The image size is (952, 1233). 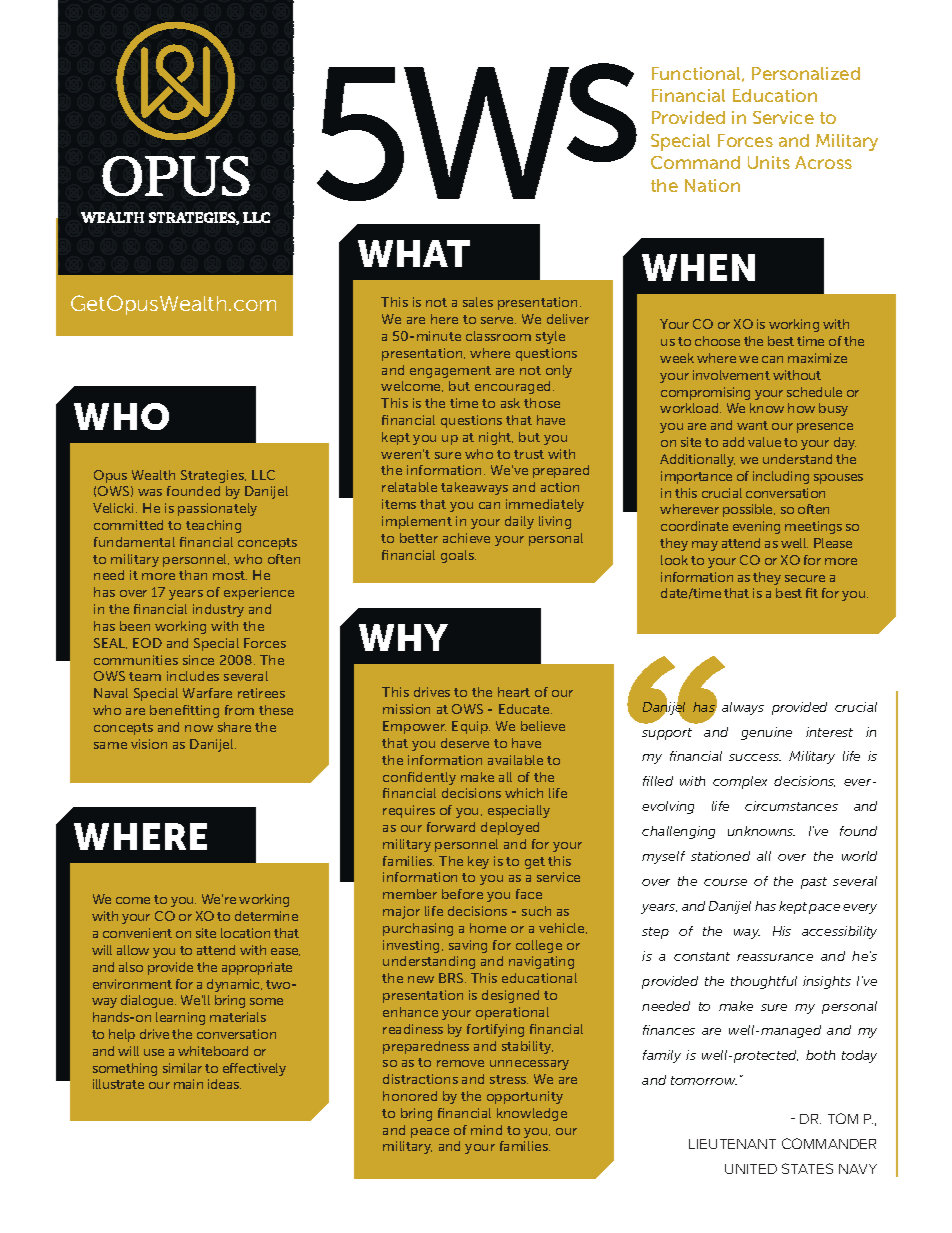 What do you see at coordinates (193, 575) in the screenshot?
I see `than` at bounding box center [193, 575].
